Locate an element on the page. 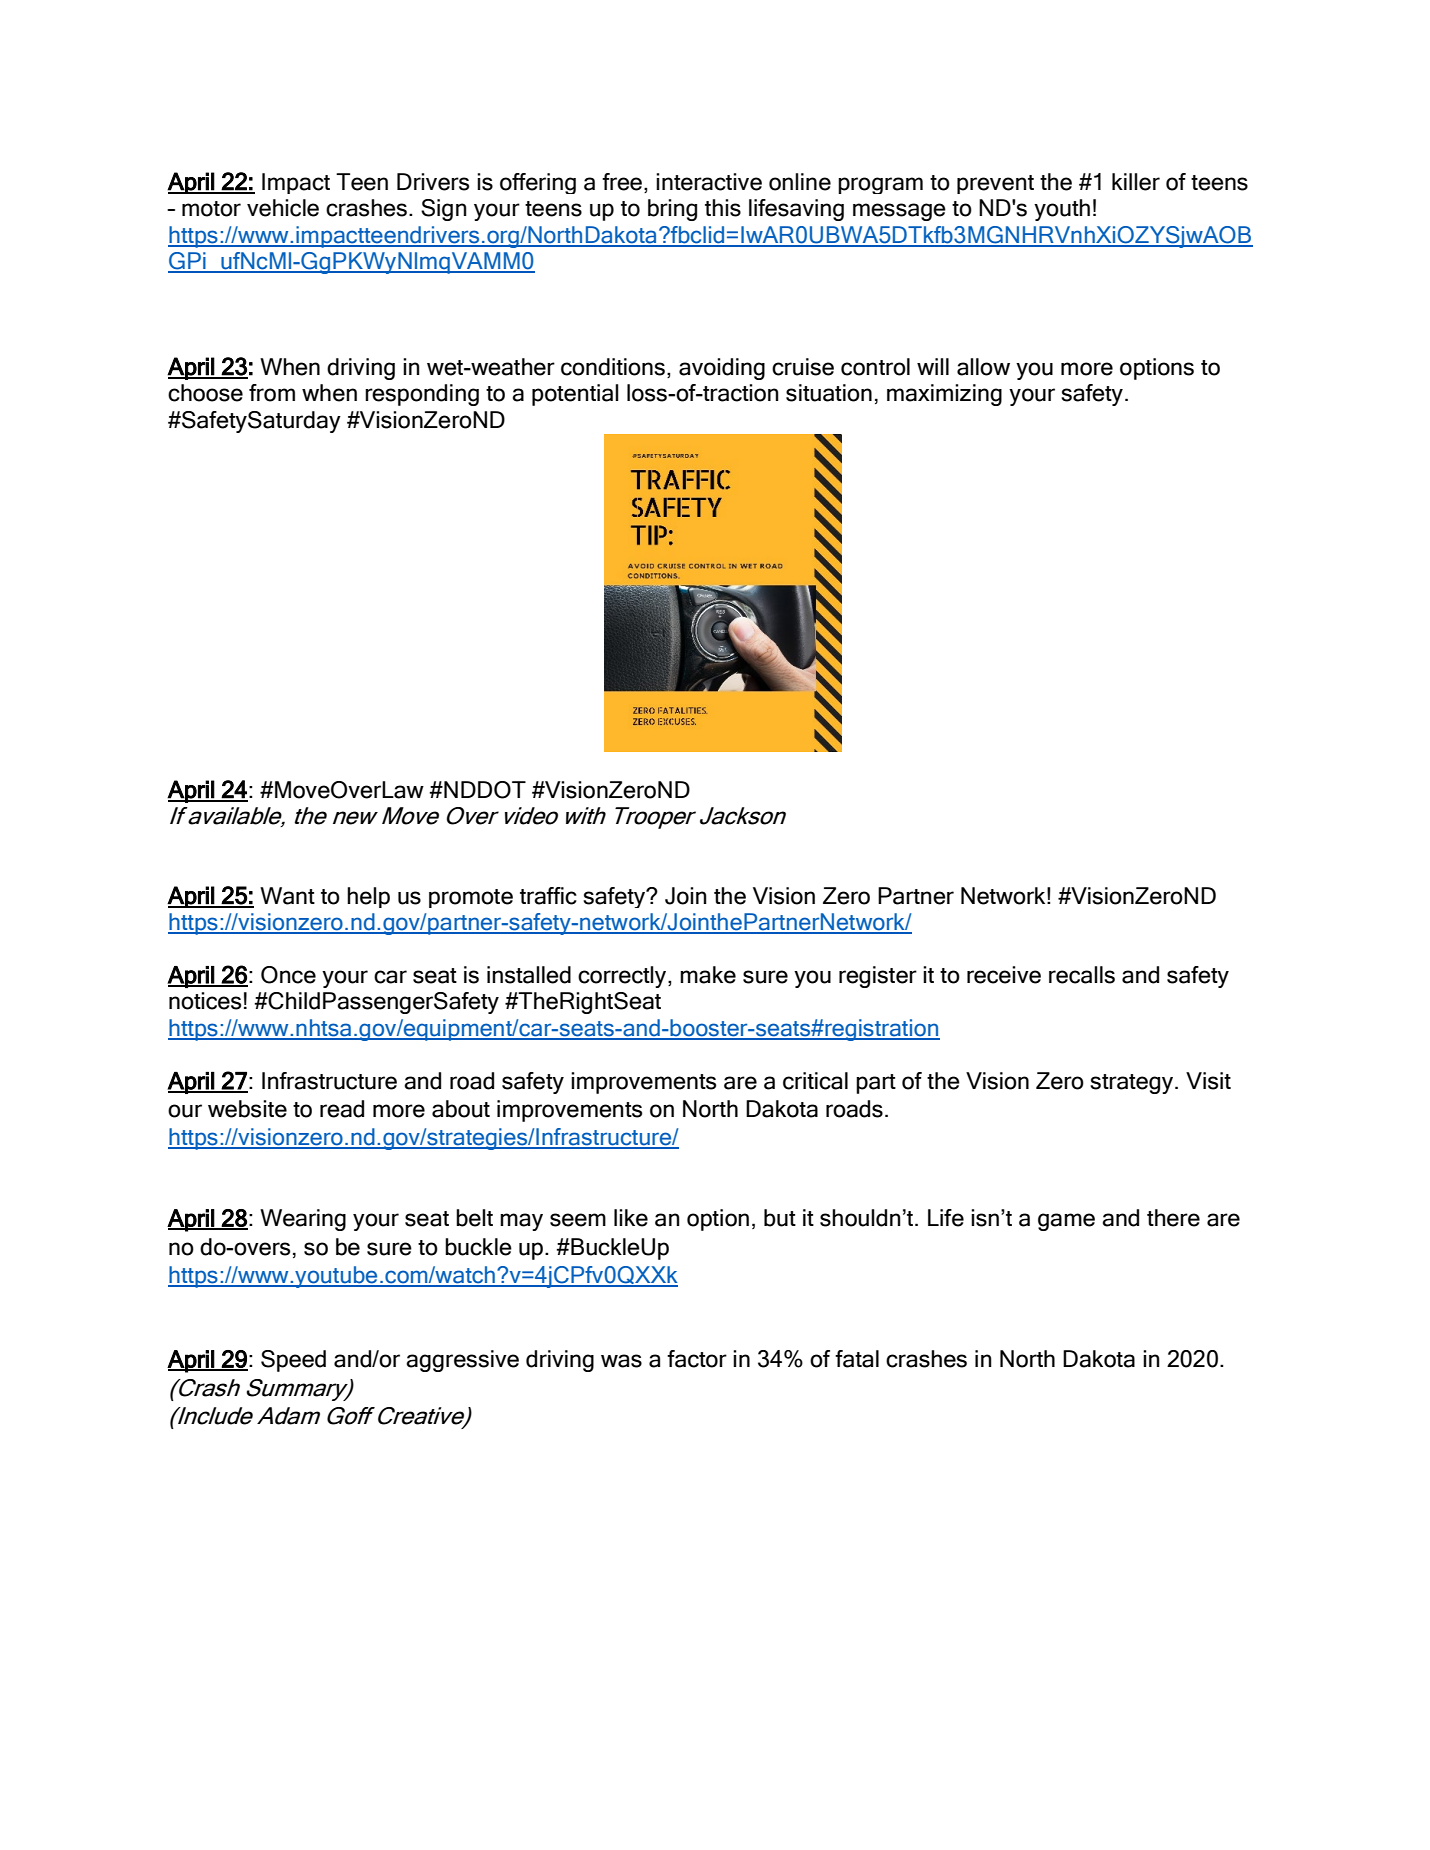 The width and height of the document is (1430, 1850). youth is located at coordinates (1062, 210).
